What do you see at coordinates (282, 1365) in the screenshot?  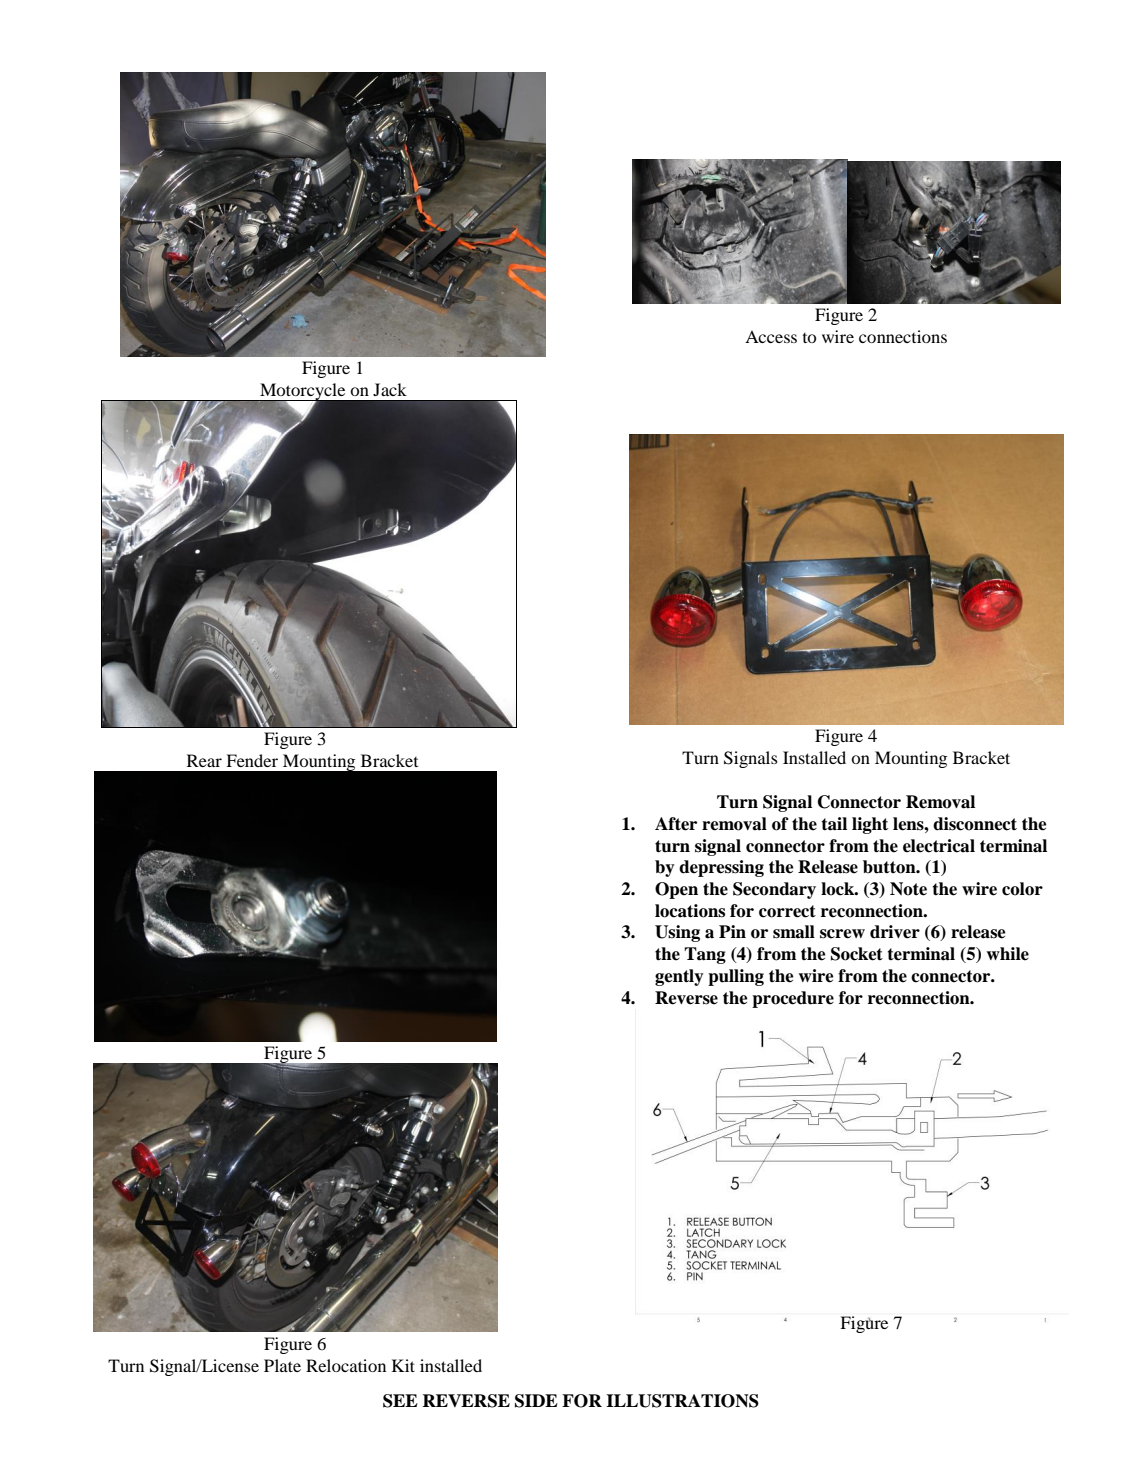 I see `Plate` at bounding box center [282, 1365].
